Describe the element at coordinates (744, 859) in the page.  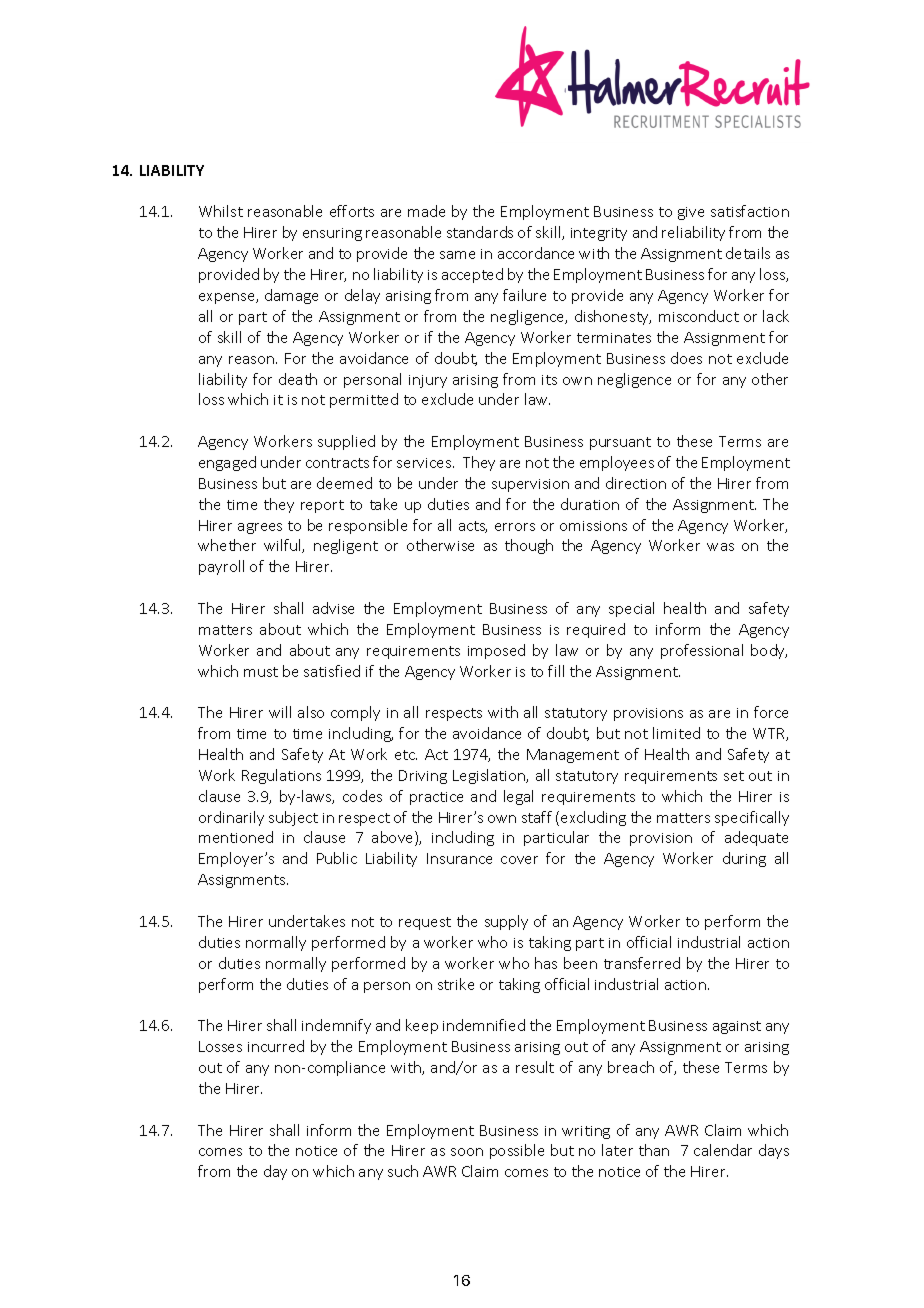
I see `during` at that location.
